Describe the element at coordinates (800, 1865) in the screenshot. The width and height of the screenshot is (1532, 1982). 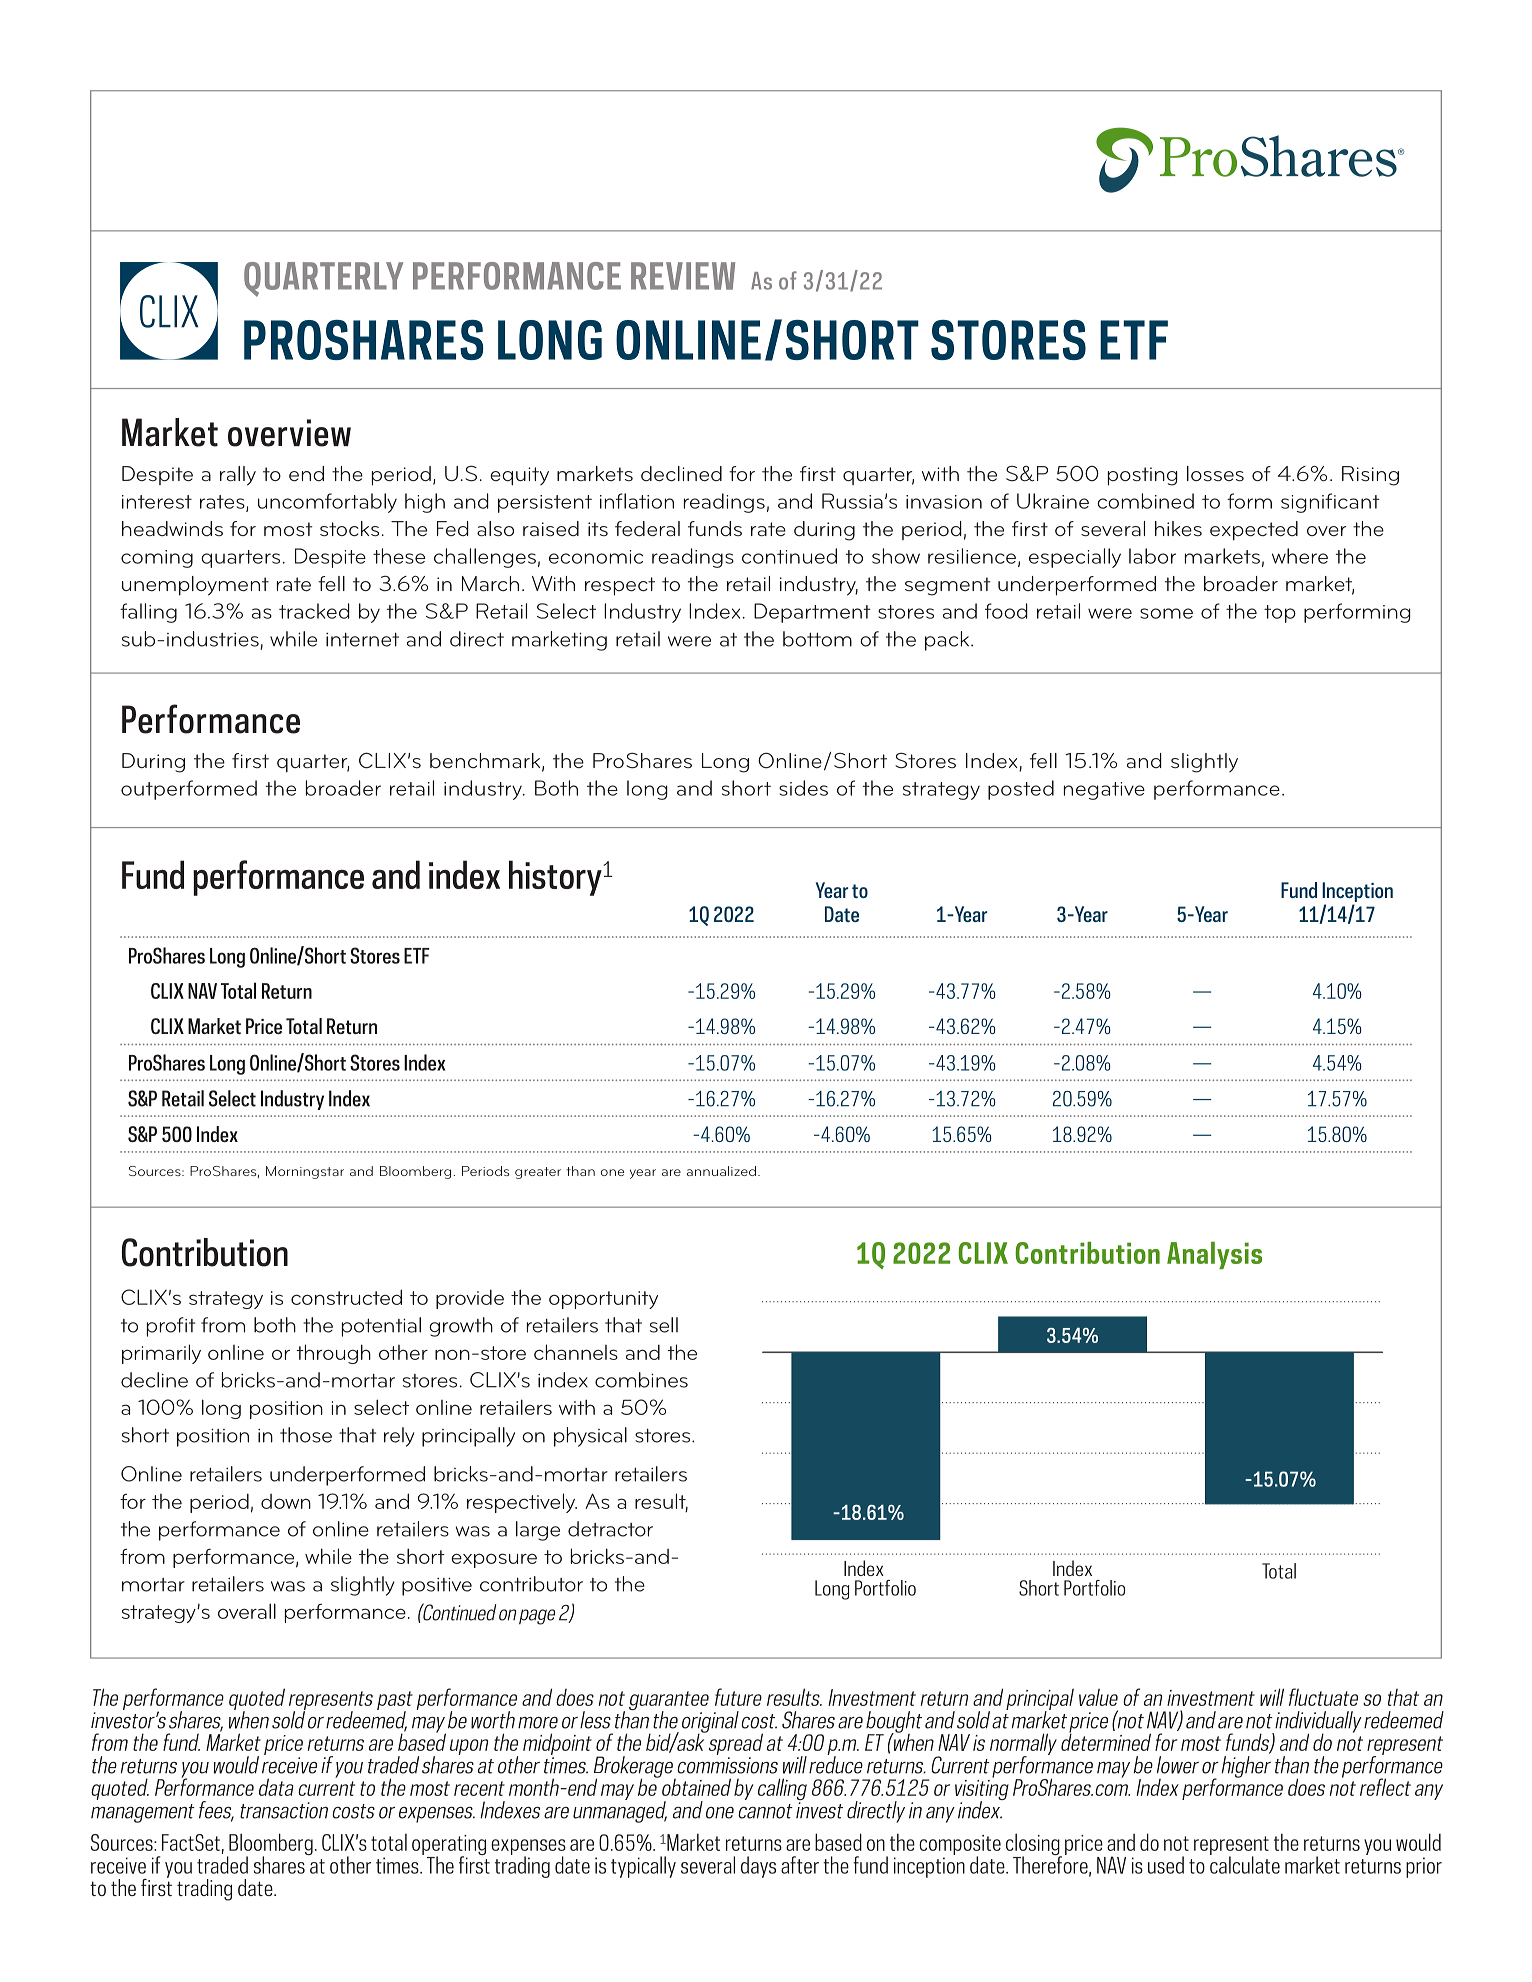
I see `after` at that location.
